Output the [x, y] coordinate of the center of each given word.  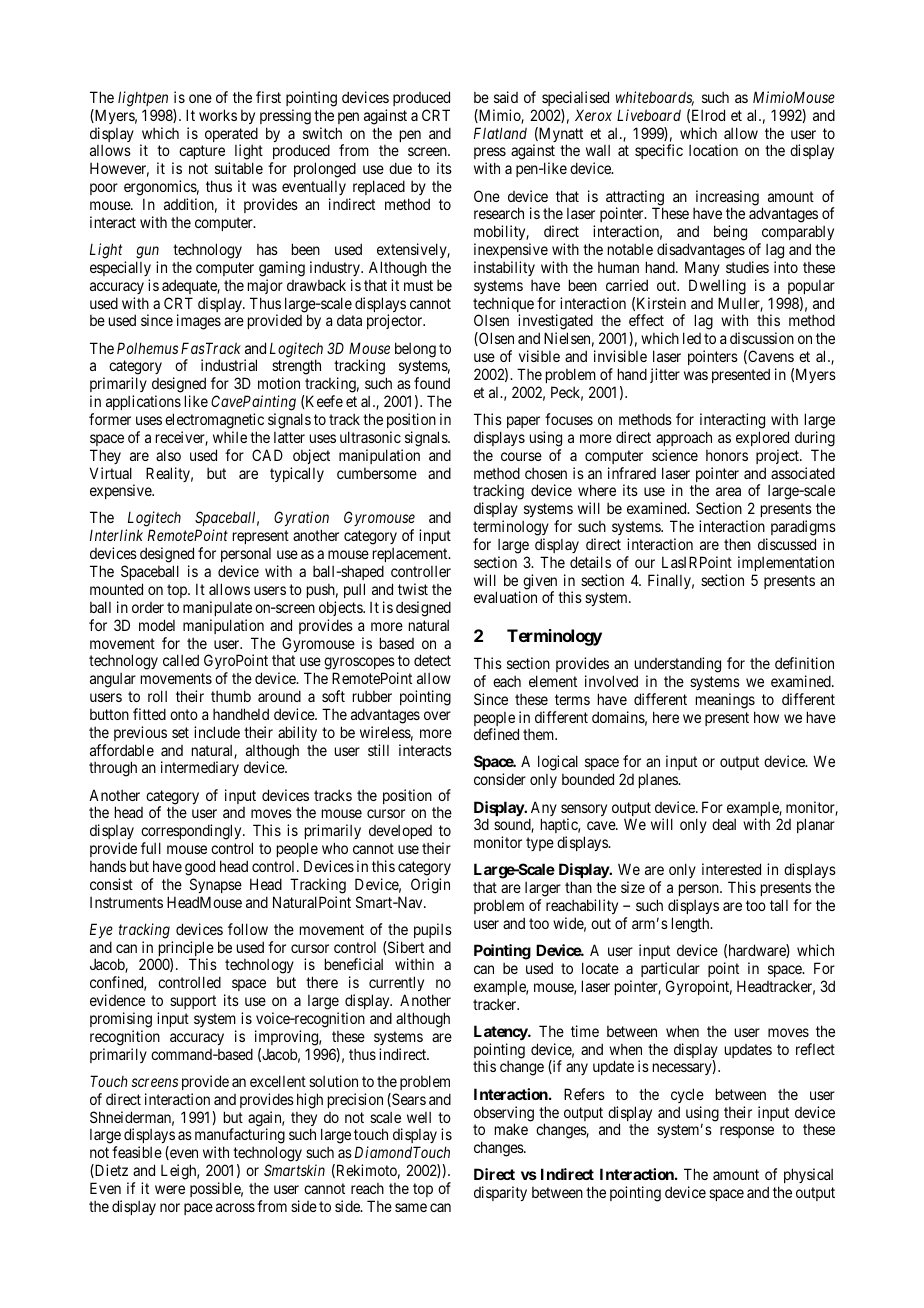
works [218, 115]
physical [808, 1175]
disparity [500, 1193]
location [713, 150]
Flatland [500, 133]
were [170, 1189]
